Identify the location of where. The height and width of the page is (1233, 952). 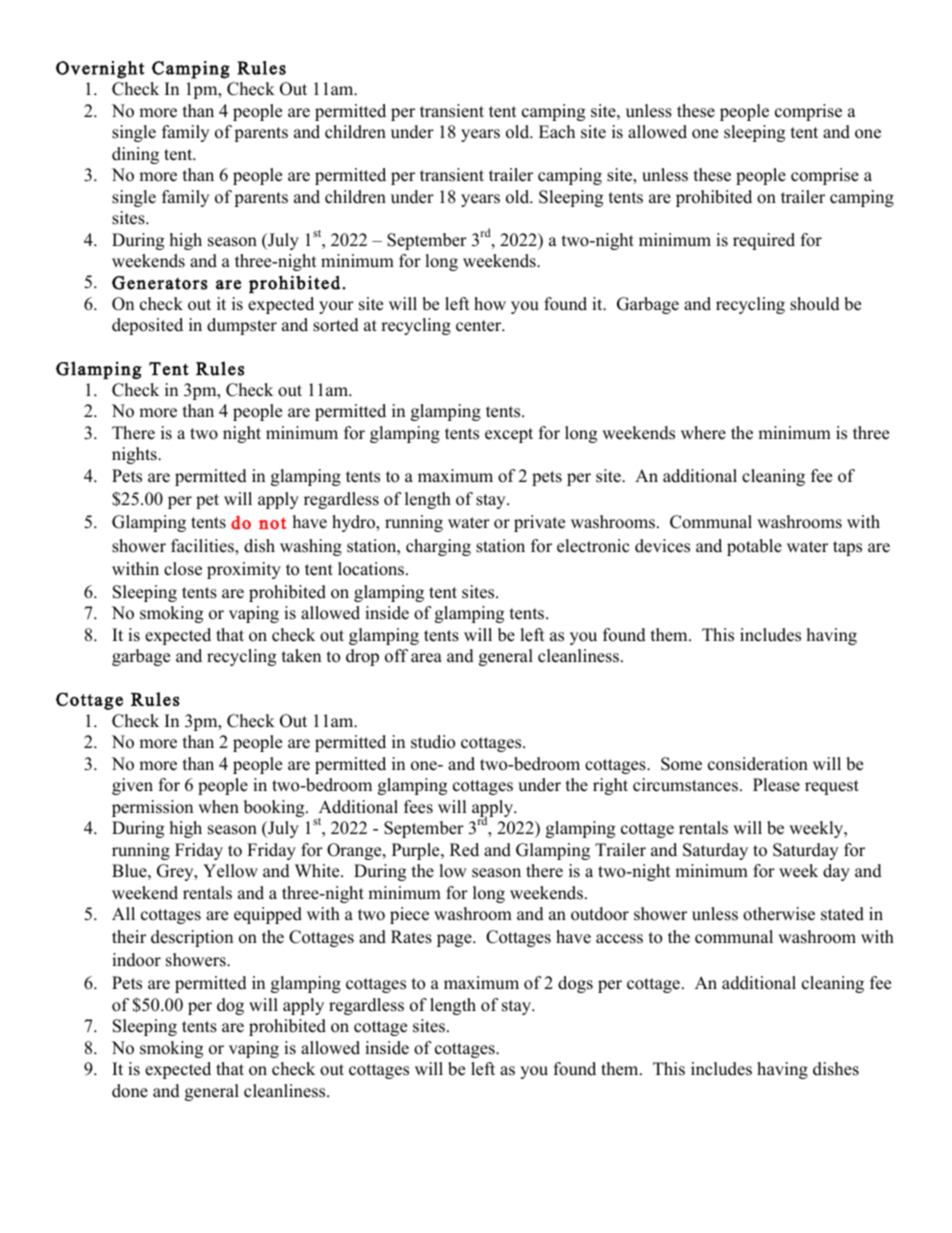
(703, 433).
